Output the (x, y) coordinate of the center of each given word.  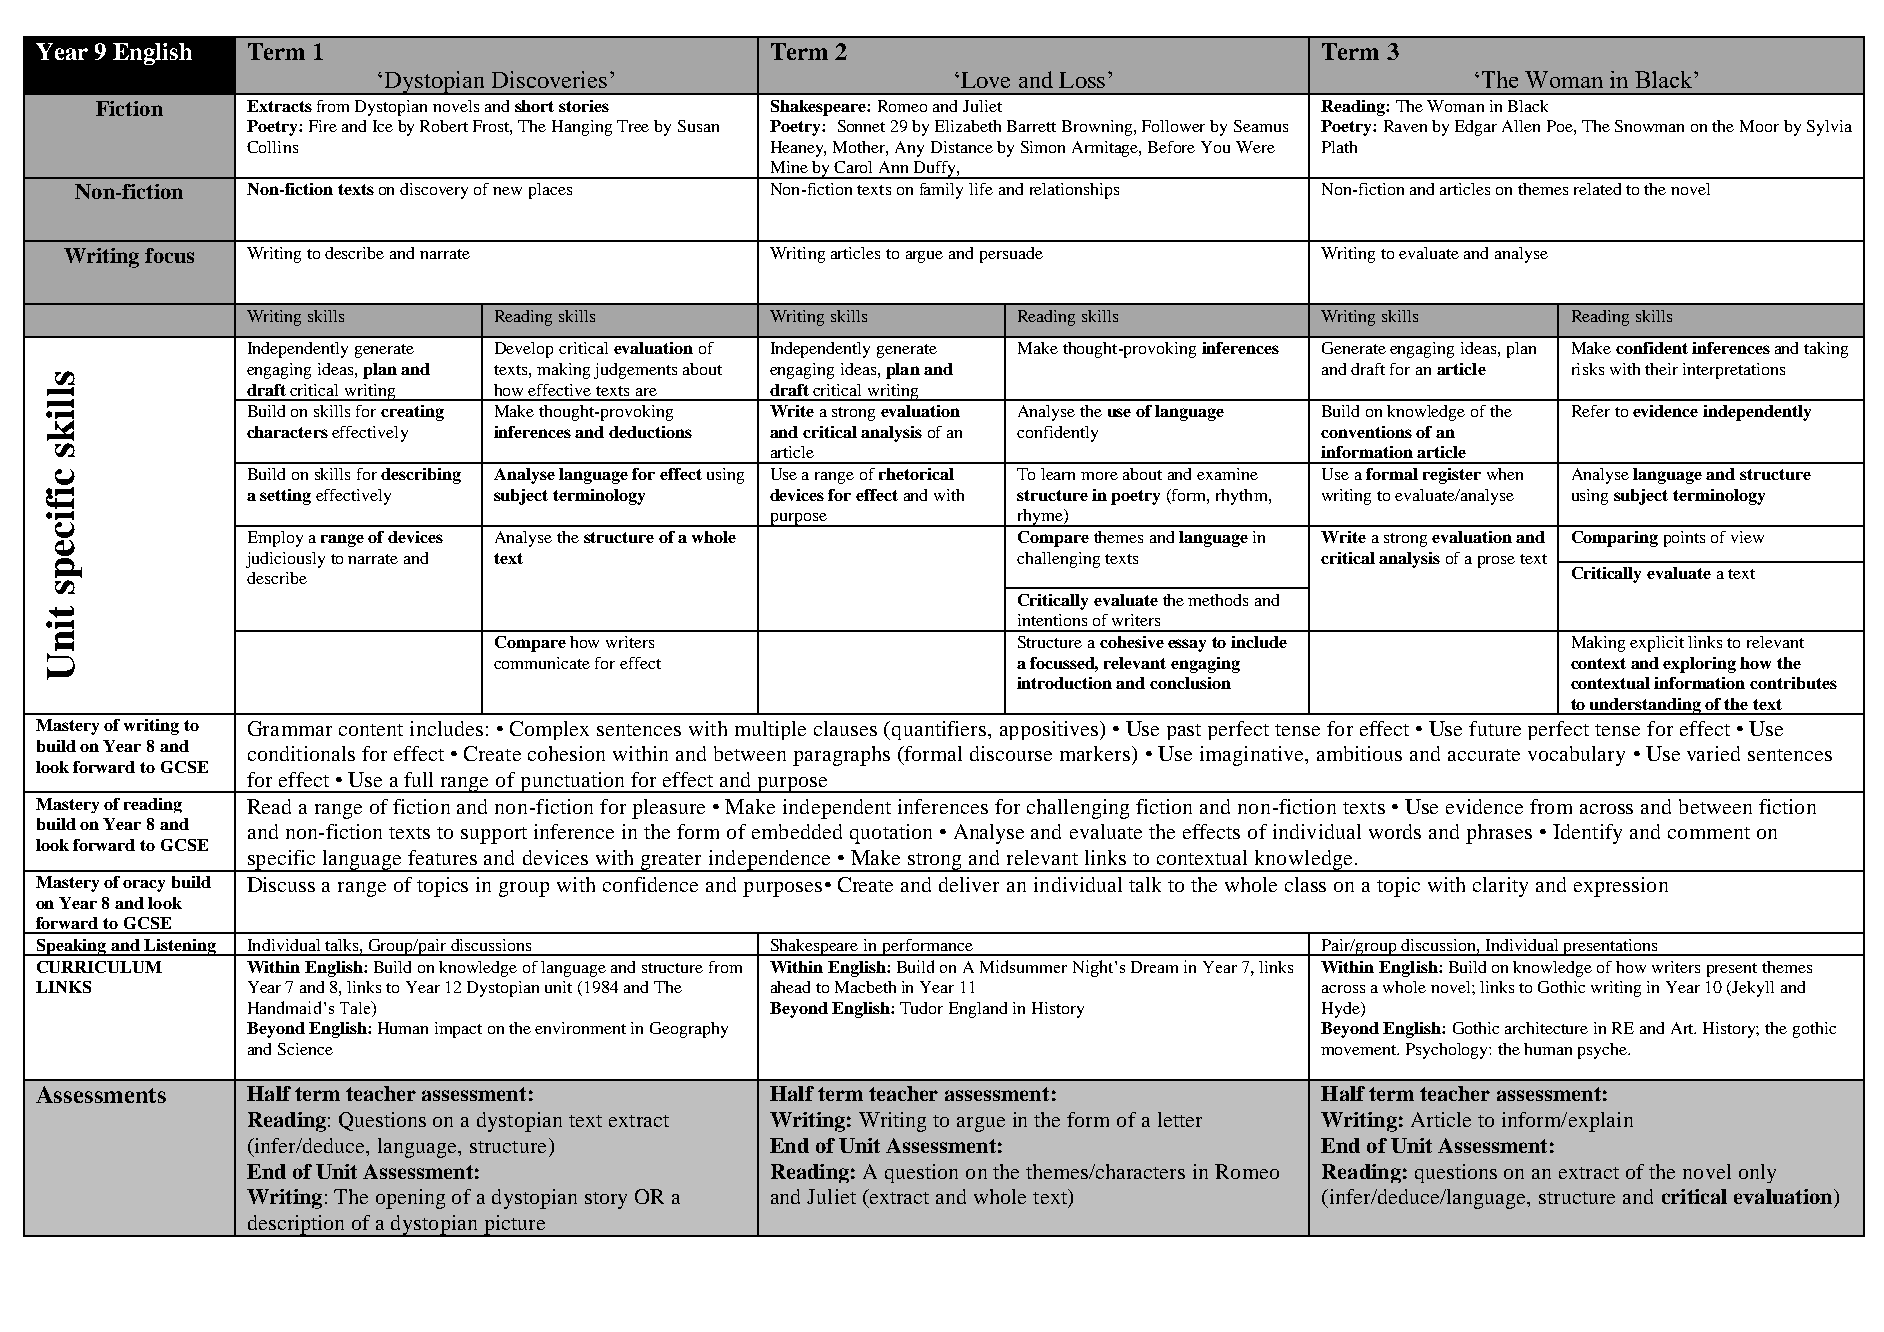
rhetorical (916, 474)
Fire (323, 126)
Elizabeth (968, 126)
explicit (1657, 644)
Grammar (290, 728)
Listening (180, 947)
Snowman (1649, 126)
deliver (969, 884)
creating (412, 413)
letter (1180, 1119)
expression (1621, 887)
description (296, 1226)
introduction (1064, 683)
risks (1588, 369)
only (1757, 1173)
